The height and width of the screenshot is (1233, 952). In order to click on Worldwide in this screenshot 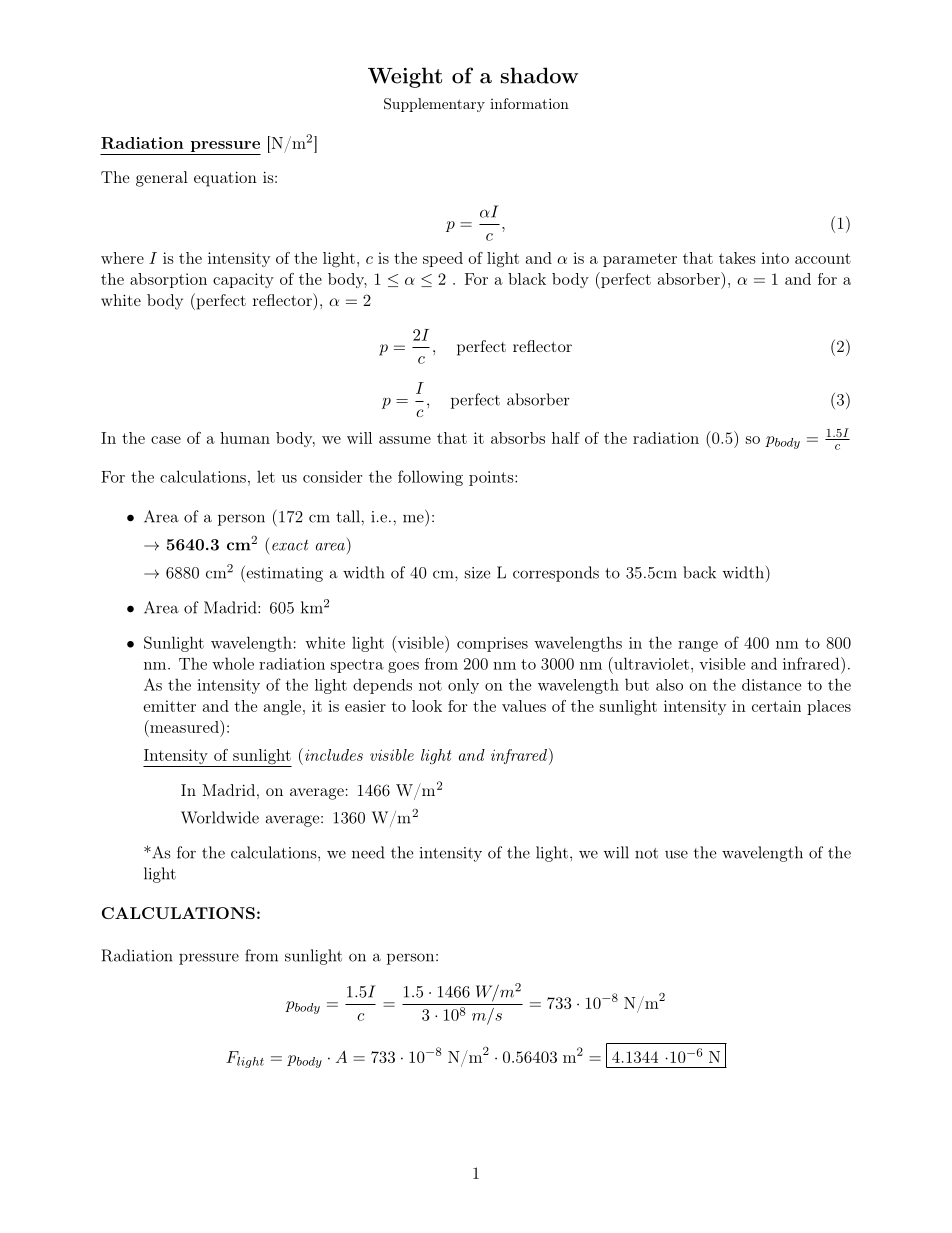, I will do `click(220, 817)`.
